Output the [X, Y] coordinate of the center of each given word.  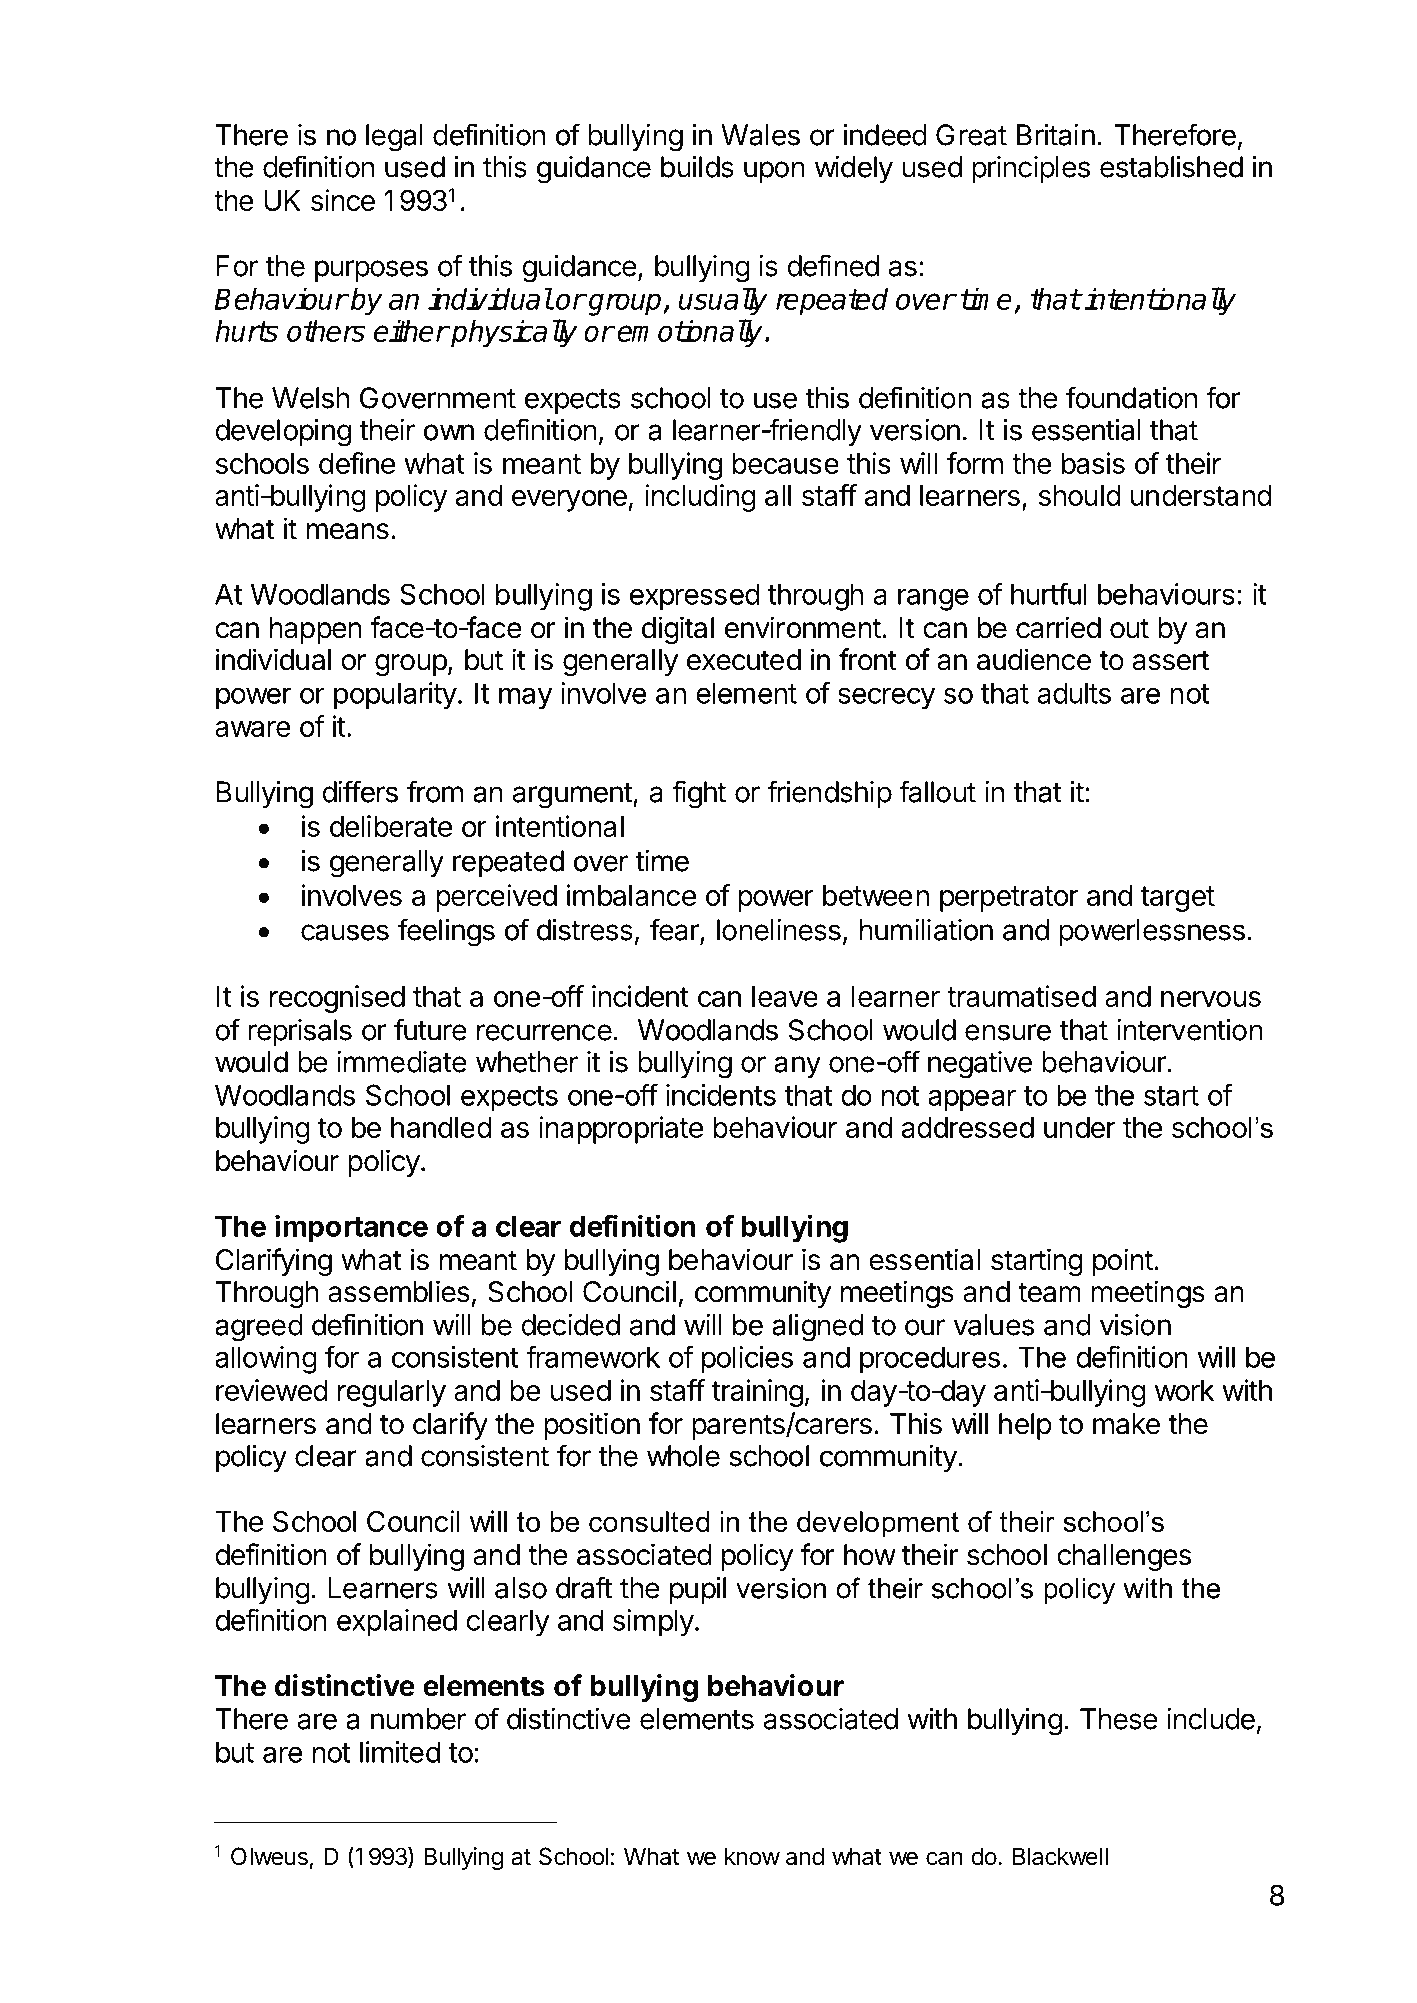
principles [1031, 169]
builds [697, 167]
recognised [337, 999]
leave [785, 996]
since [343, 200]
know [752, 1856]
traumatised [1021, 996]
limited [400, 1752]
